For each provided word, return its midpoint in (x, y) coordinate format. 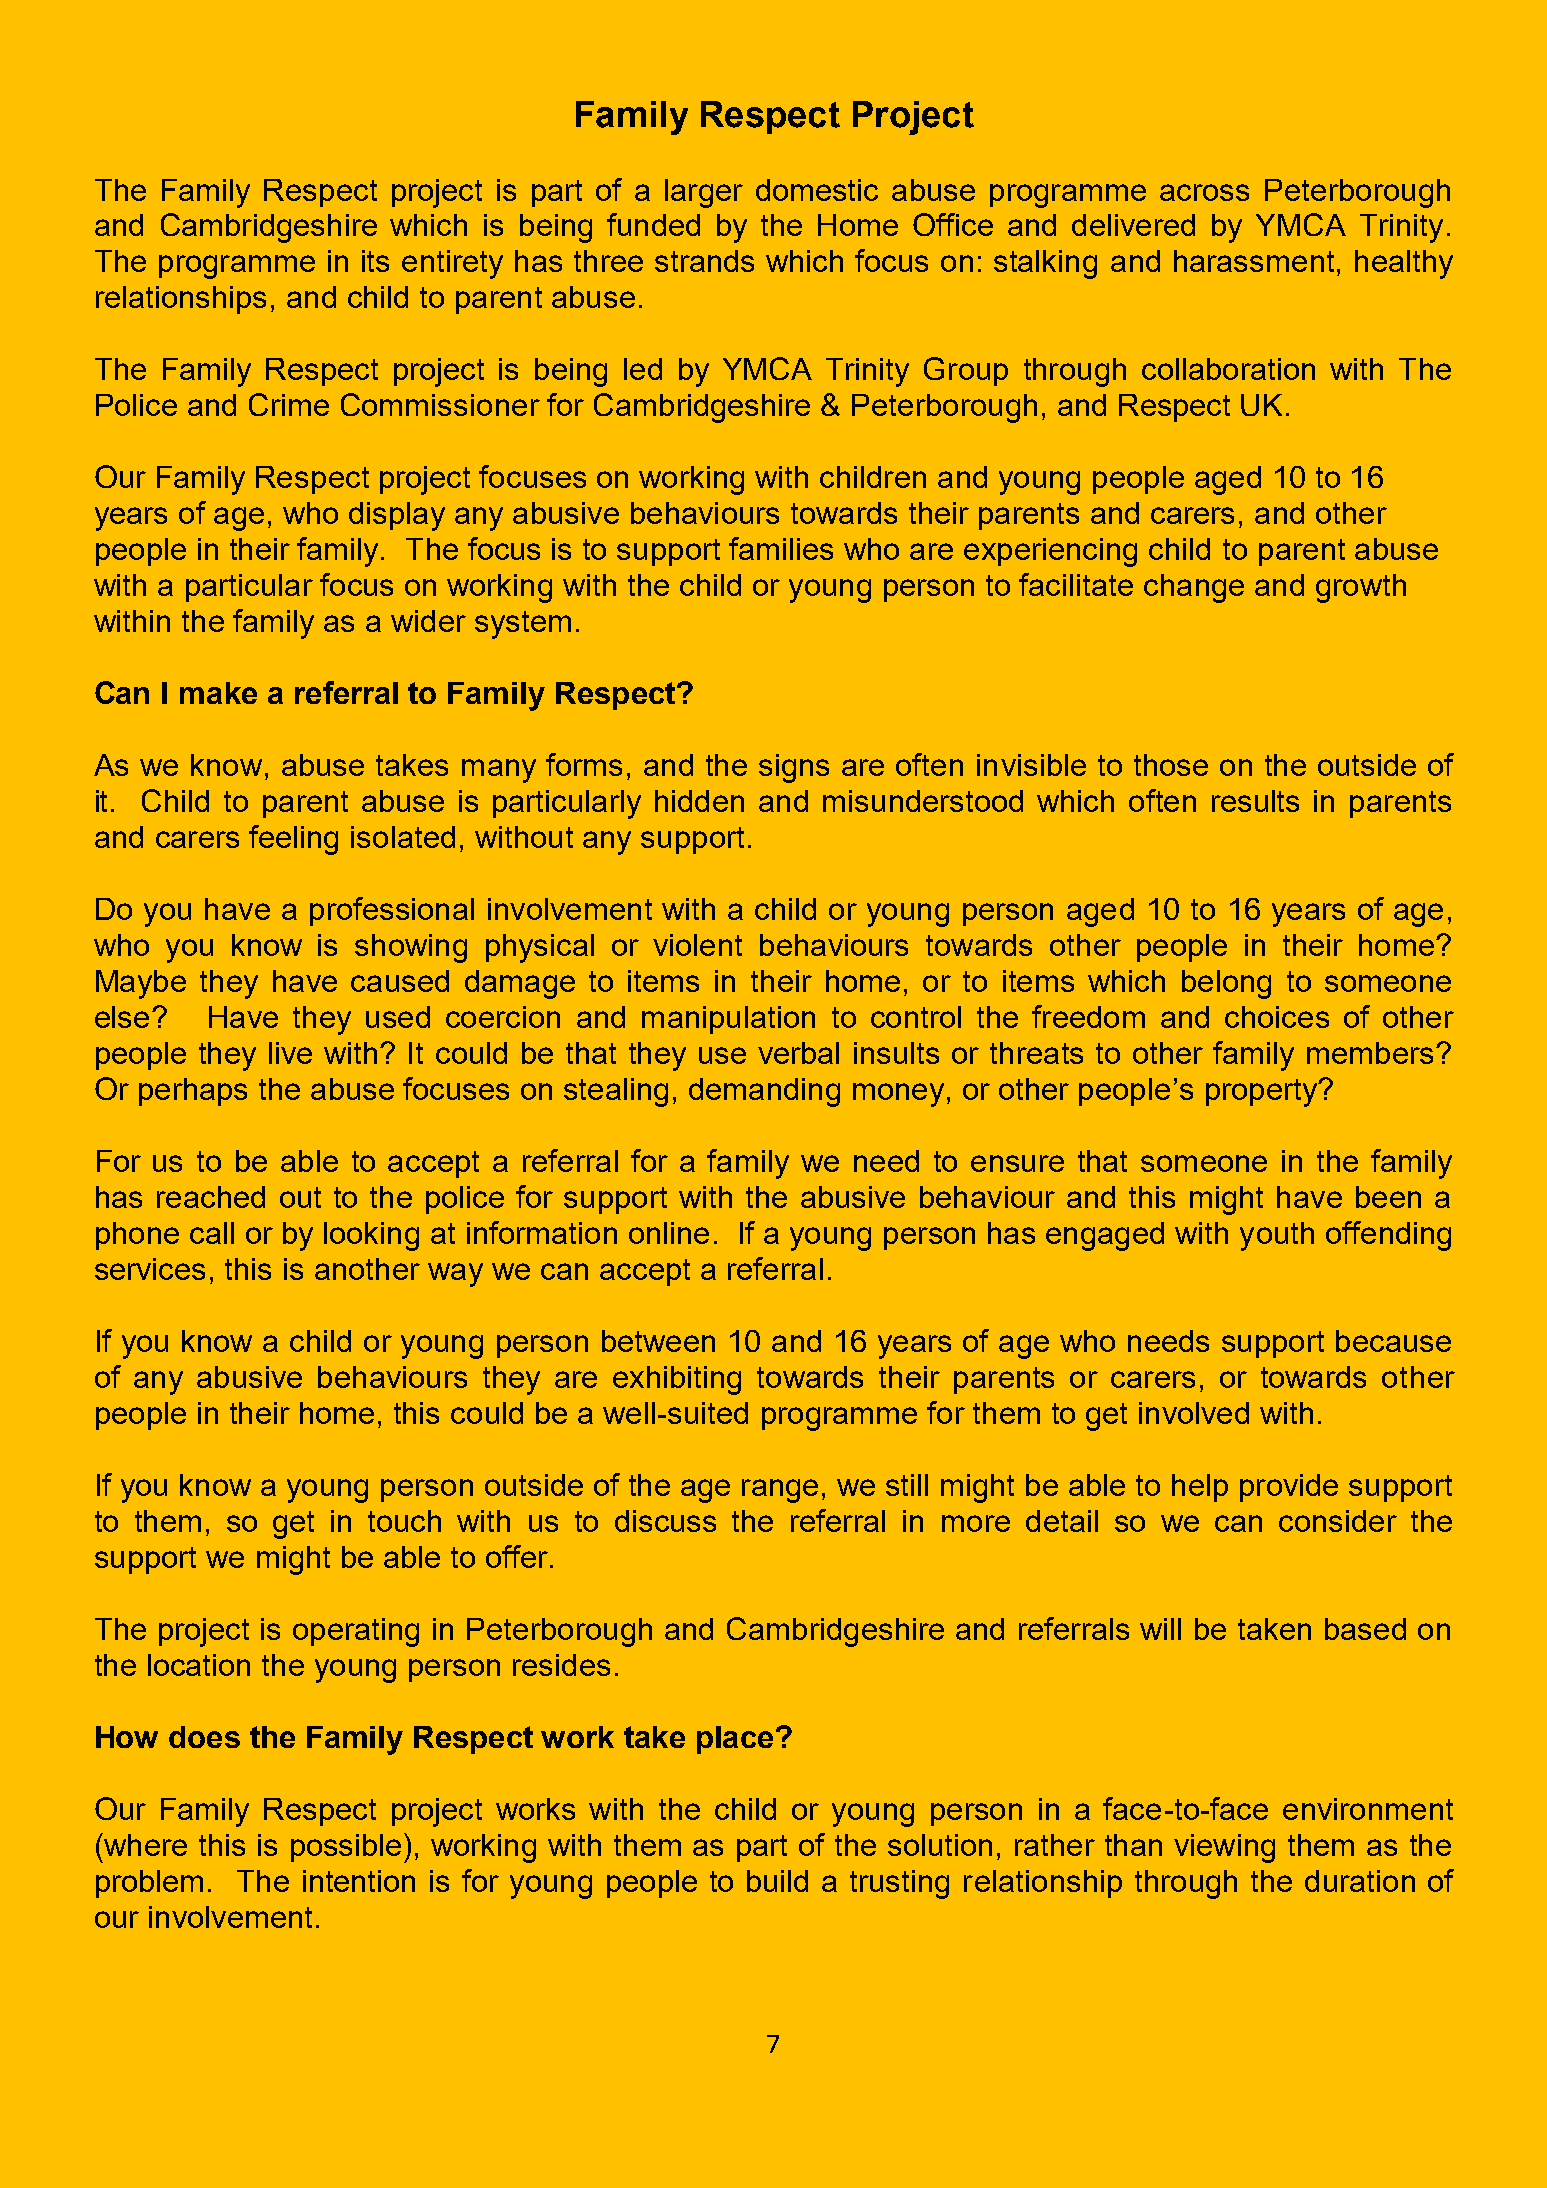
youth (1277, 1236)
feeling (293, 840)
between (658, 1341)
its (375, 261)
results (1255, 801)
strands (704, 261)
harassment (1254, 261)
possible (346, 1848)
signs (794, 768)
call (212, 1233)
